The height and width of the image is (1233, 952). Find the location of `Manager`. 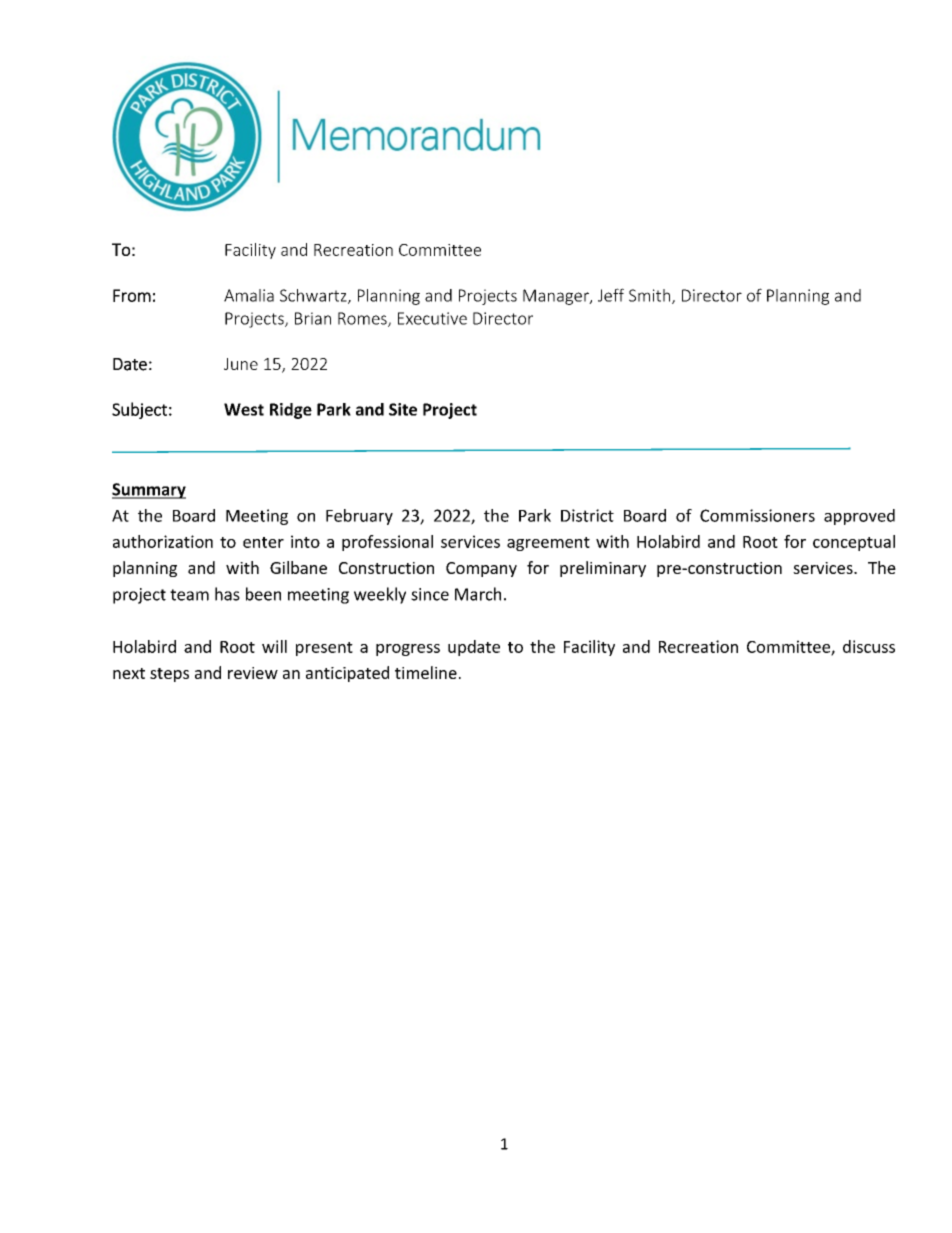

Manager is located at coordinates (557, 297).
